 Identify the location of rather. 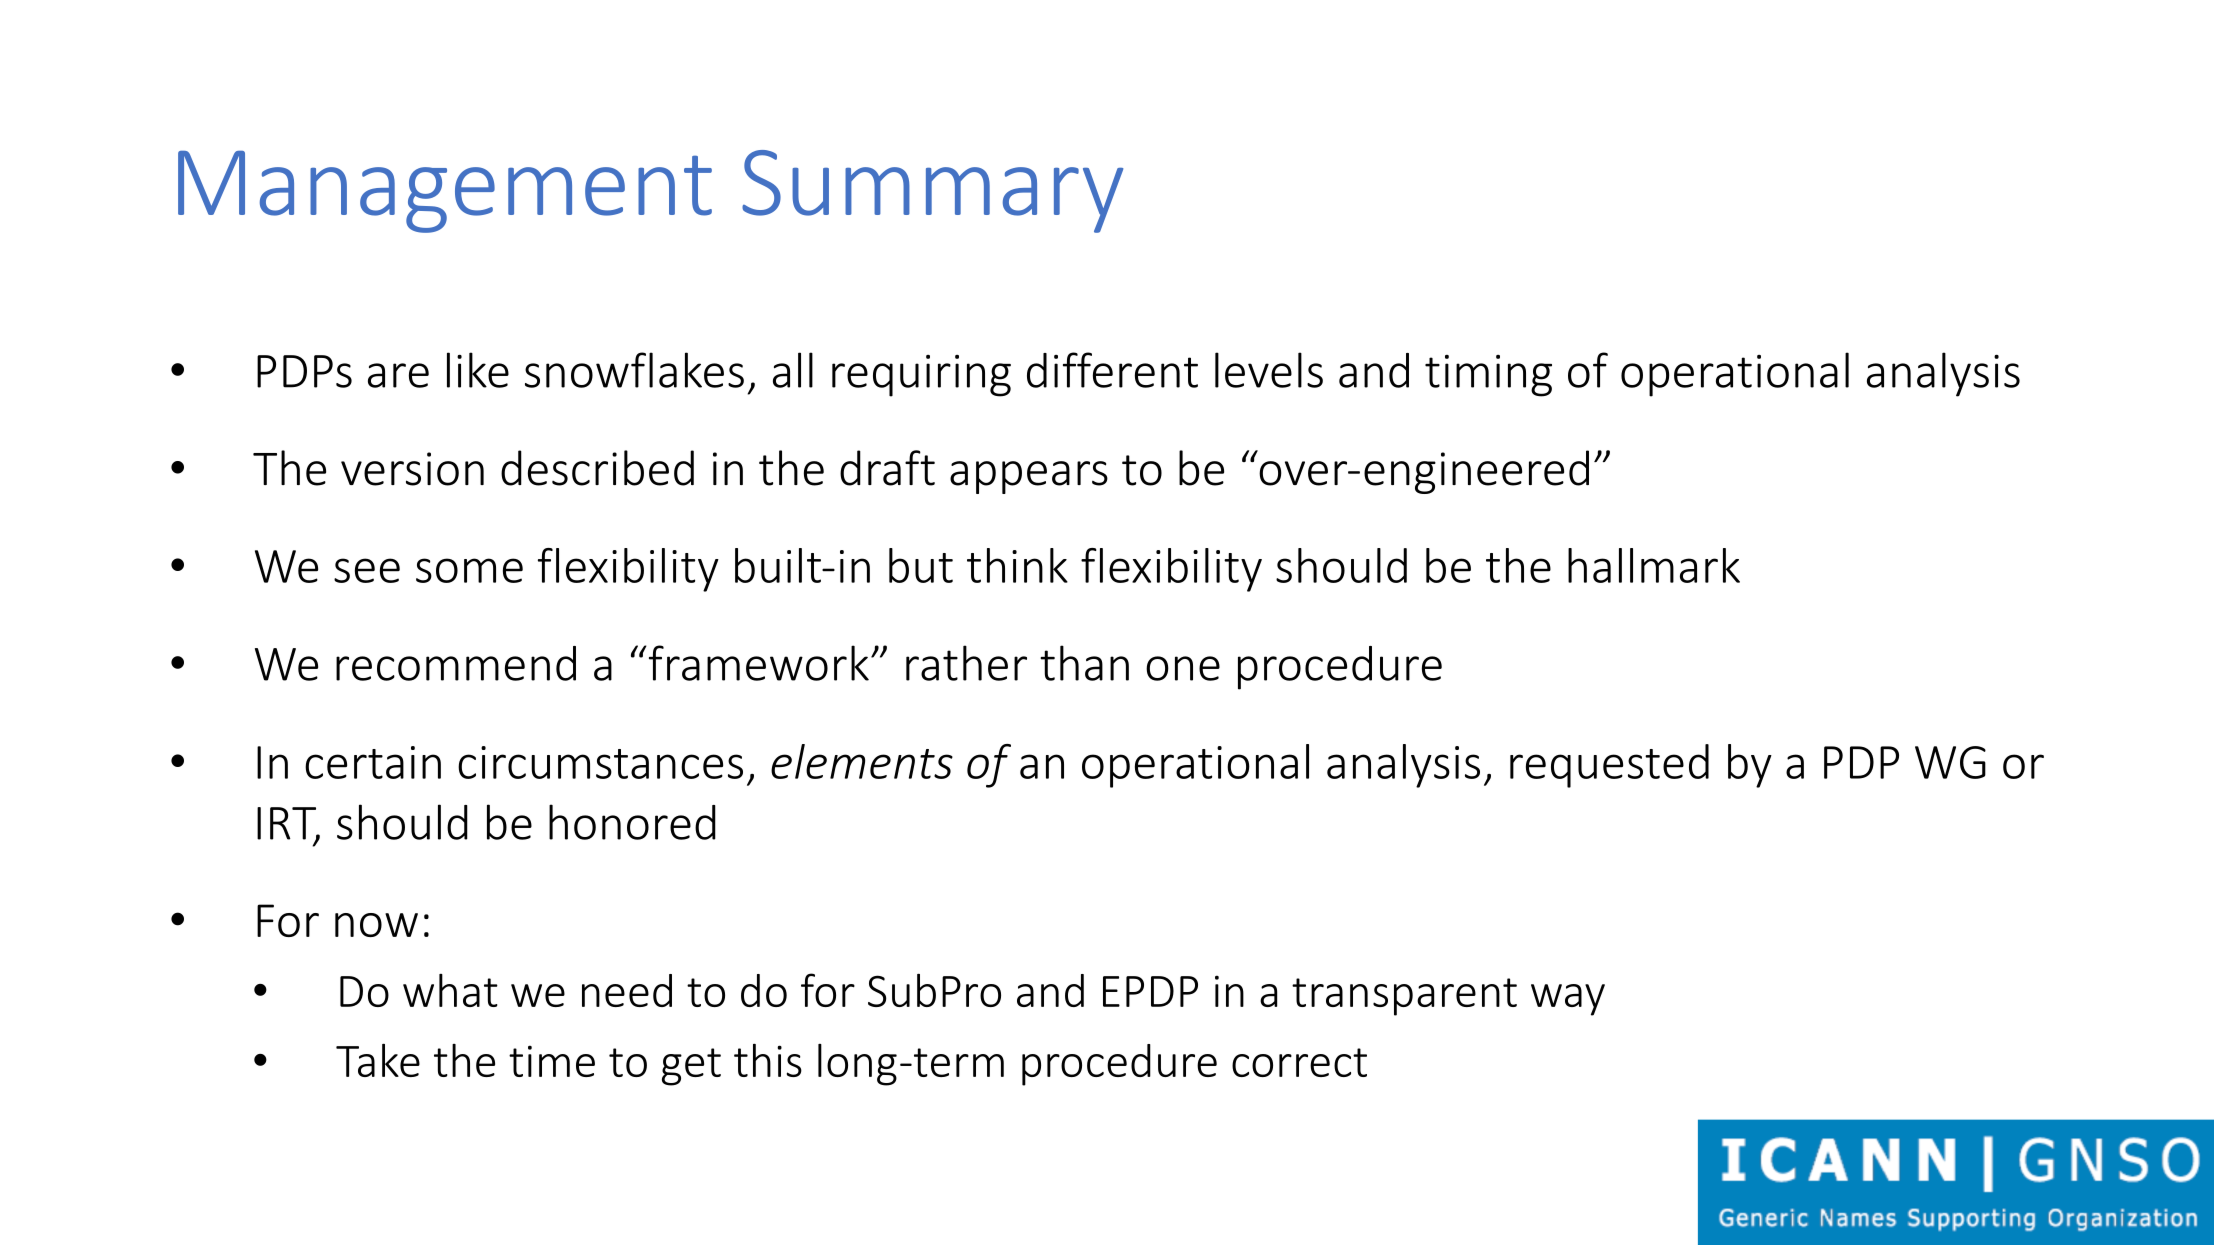
(966, 663).
